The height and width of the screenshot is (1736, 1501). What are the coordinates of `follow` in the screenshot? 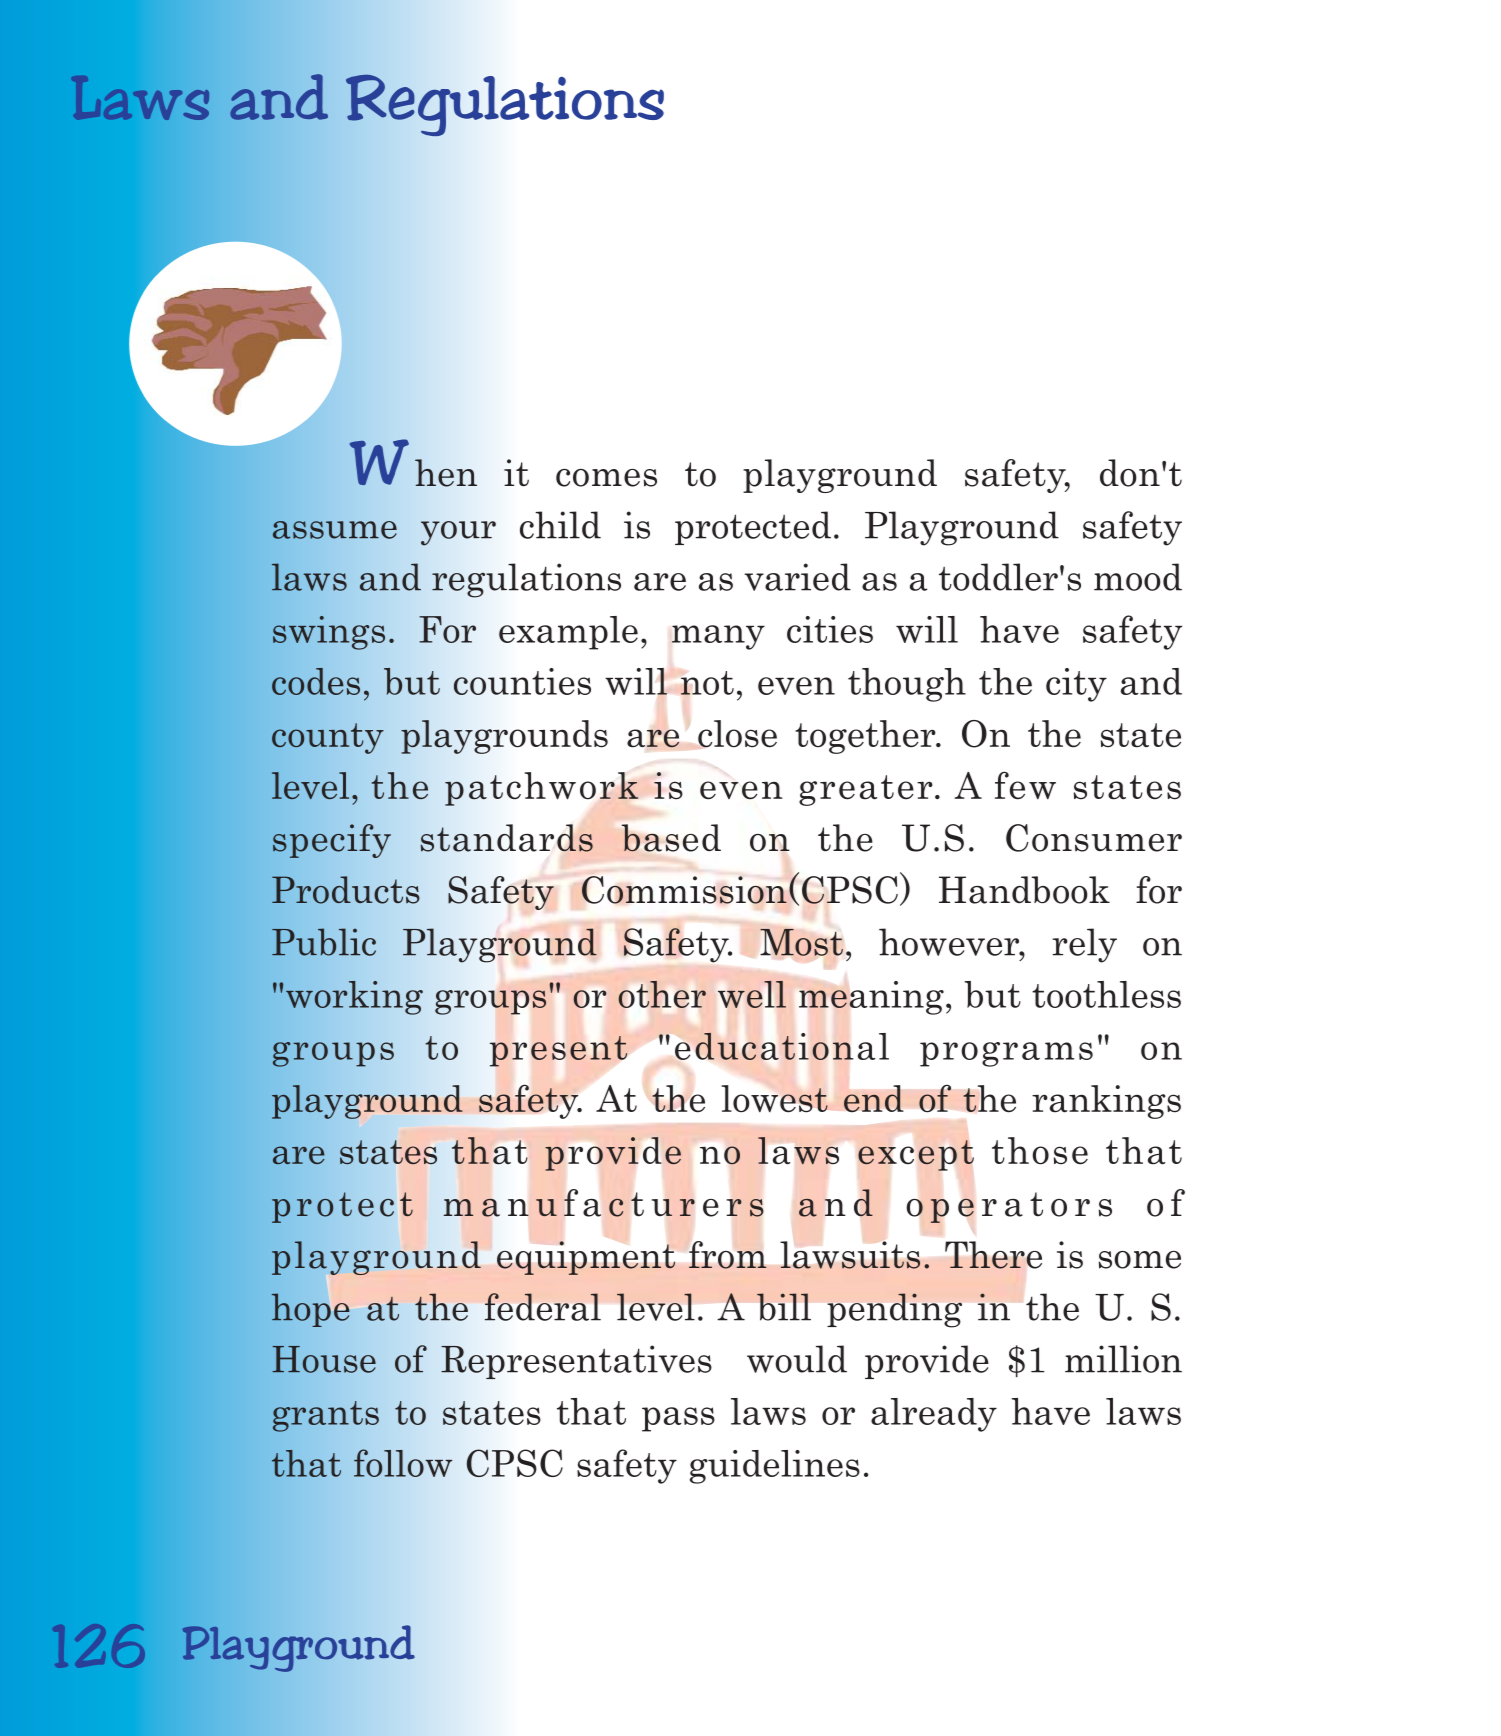 It's located at (403, 1463).
